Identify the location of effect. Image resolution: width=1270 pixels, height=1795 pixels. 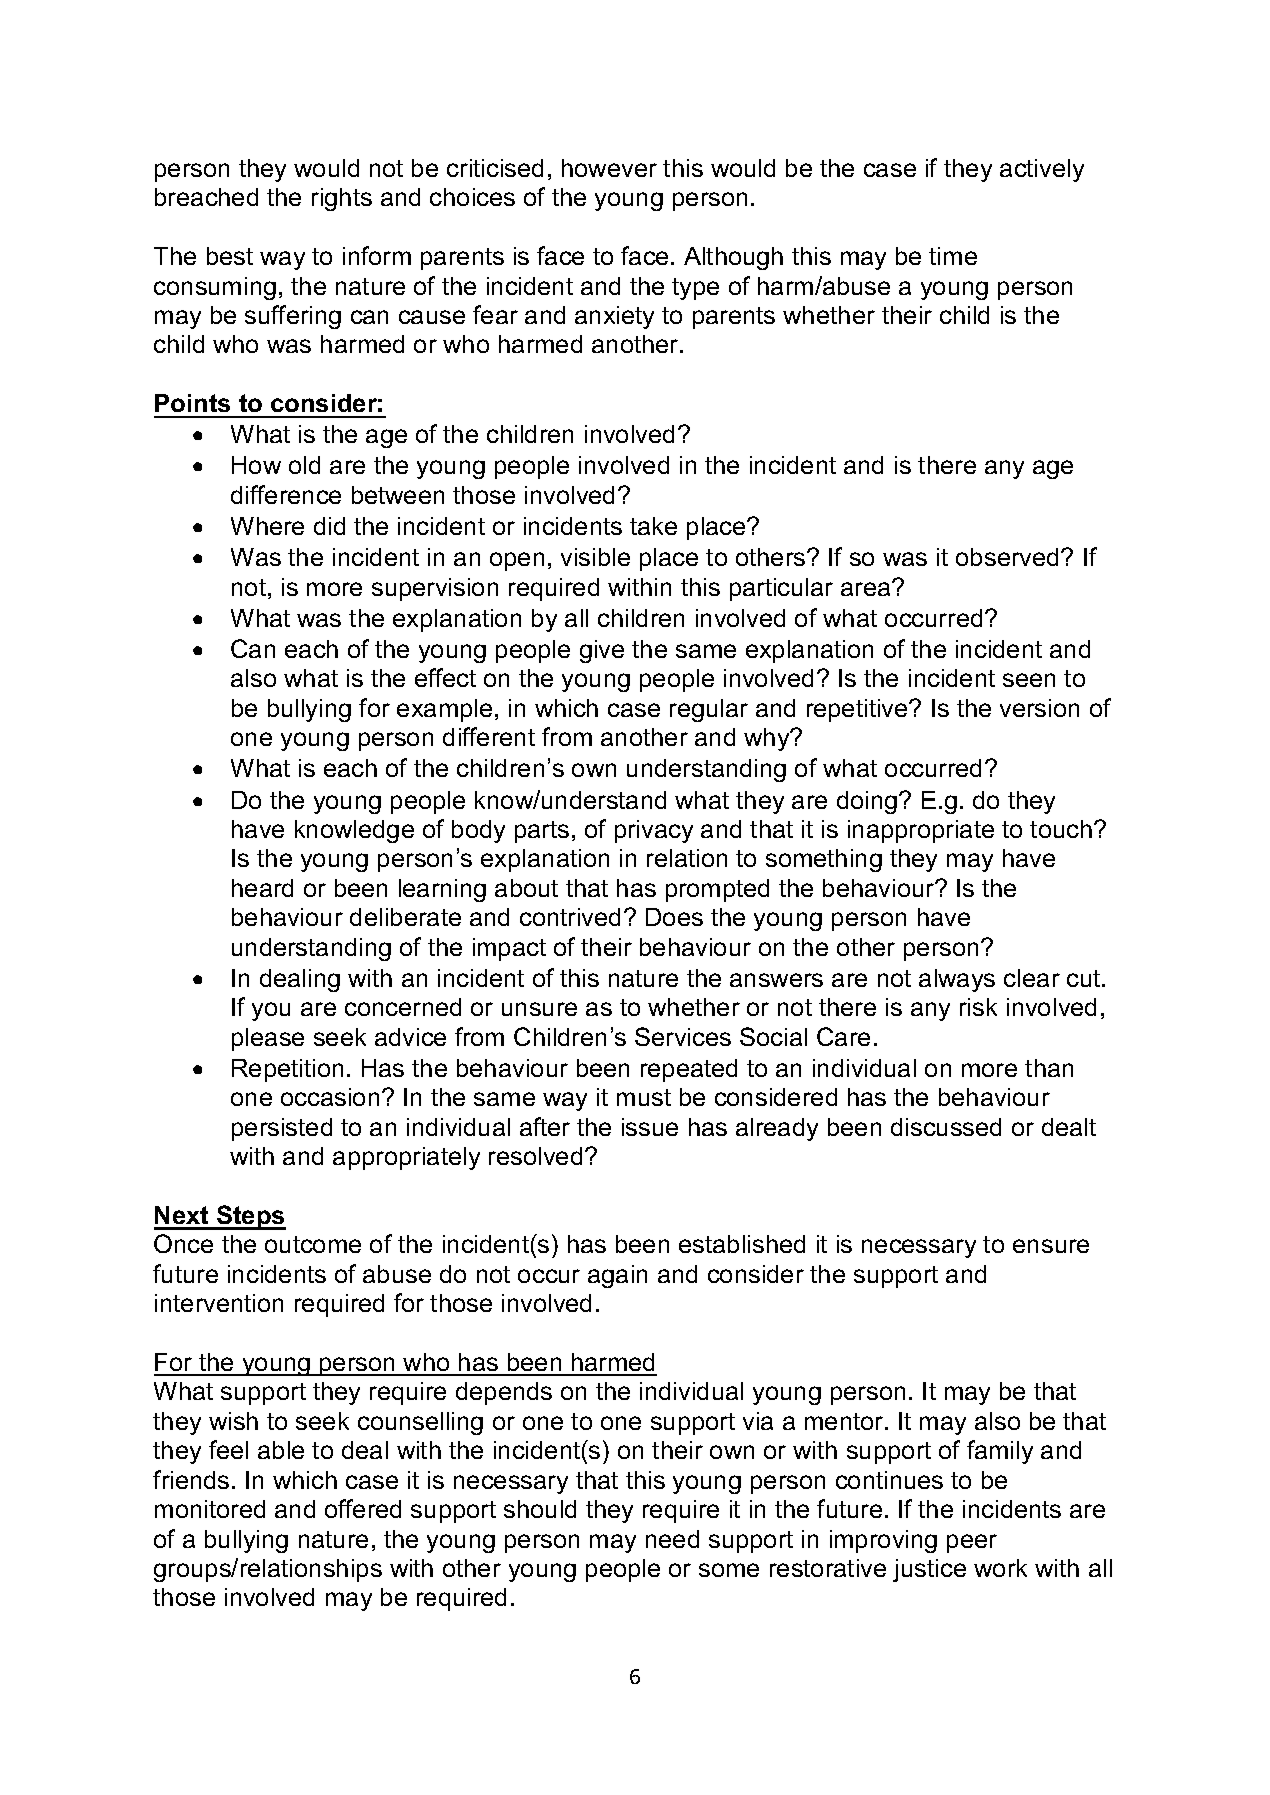
(445, 677).
